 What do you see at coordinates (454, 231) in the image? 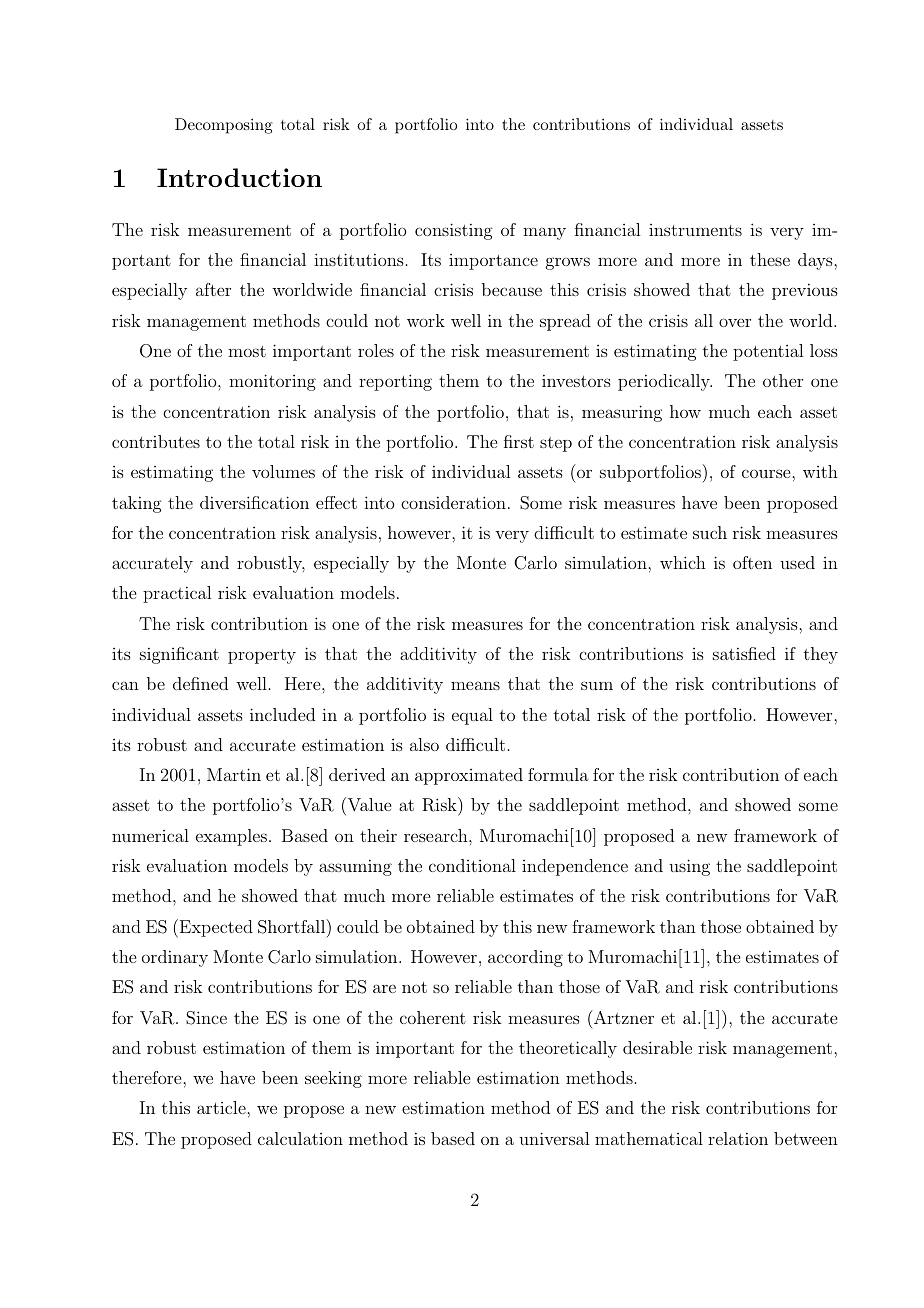
I see `consisting` at bounding box center [454, 231].
